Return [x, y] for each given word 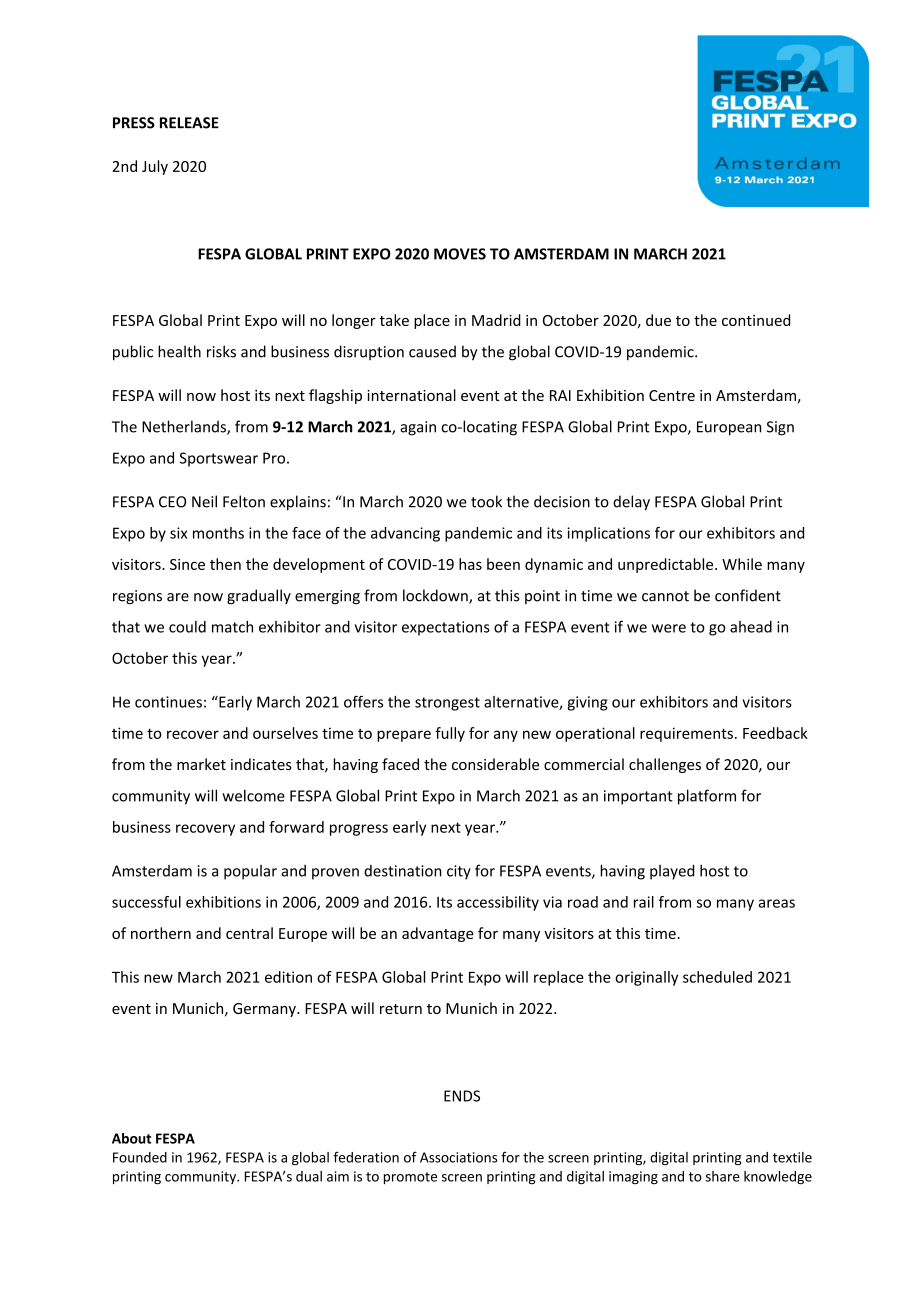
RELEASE [189, 123]
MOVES [460, 254]
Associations [458, 1157]
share [723, 1176]
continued [756, 320]
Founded [140, 1157]
